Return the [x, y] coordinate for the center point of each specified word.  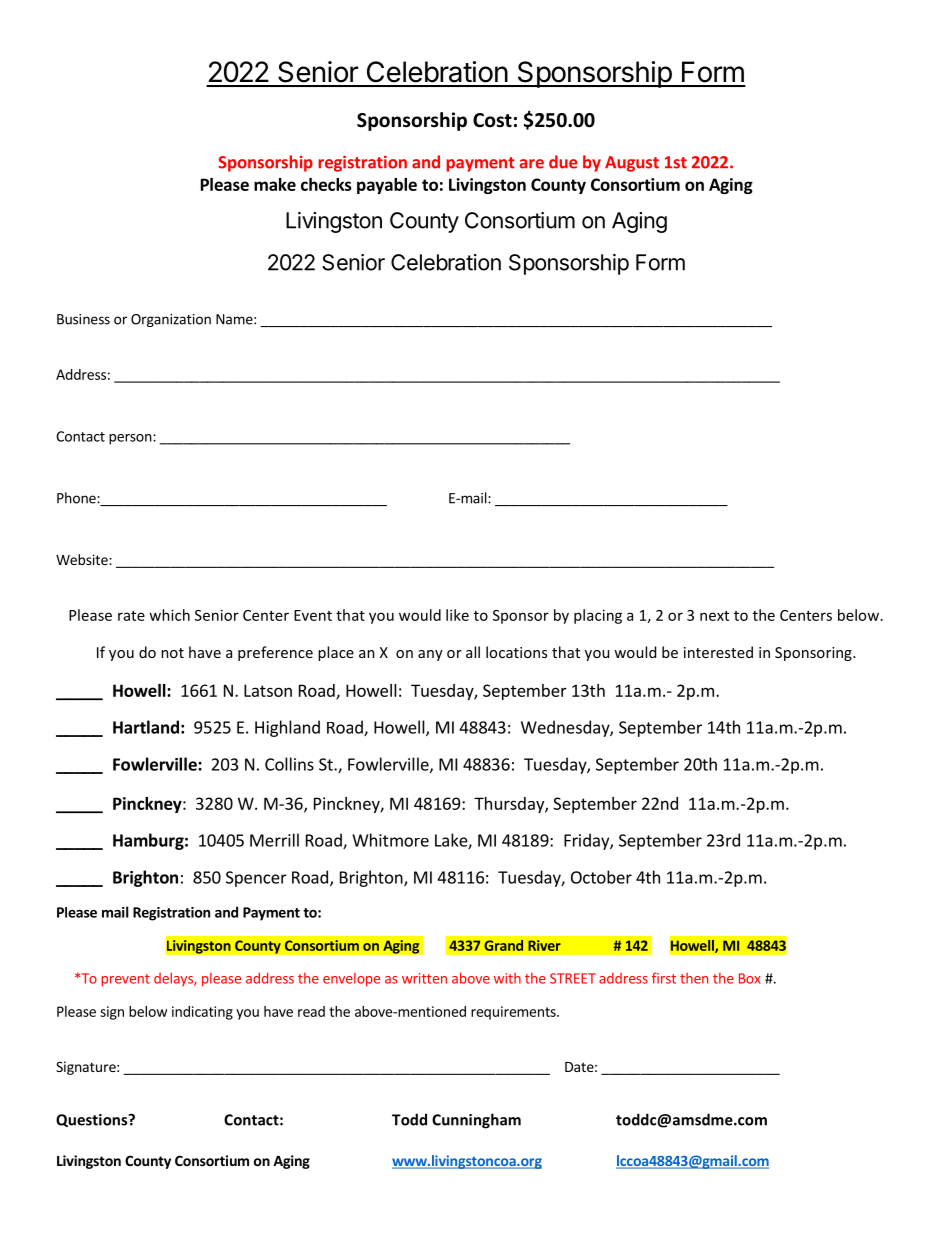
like [457, 615]
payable [387, 186]
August [632, 164]
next [714, 616]
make [275, 184]
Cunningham [476, 1121]
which [169, 615]
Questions [93, 1120]
